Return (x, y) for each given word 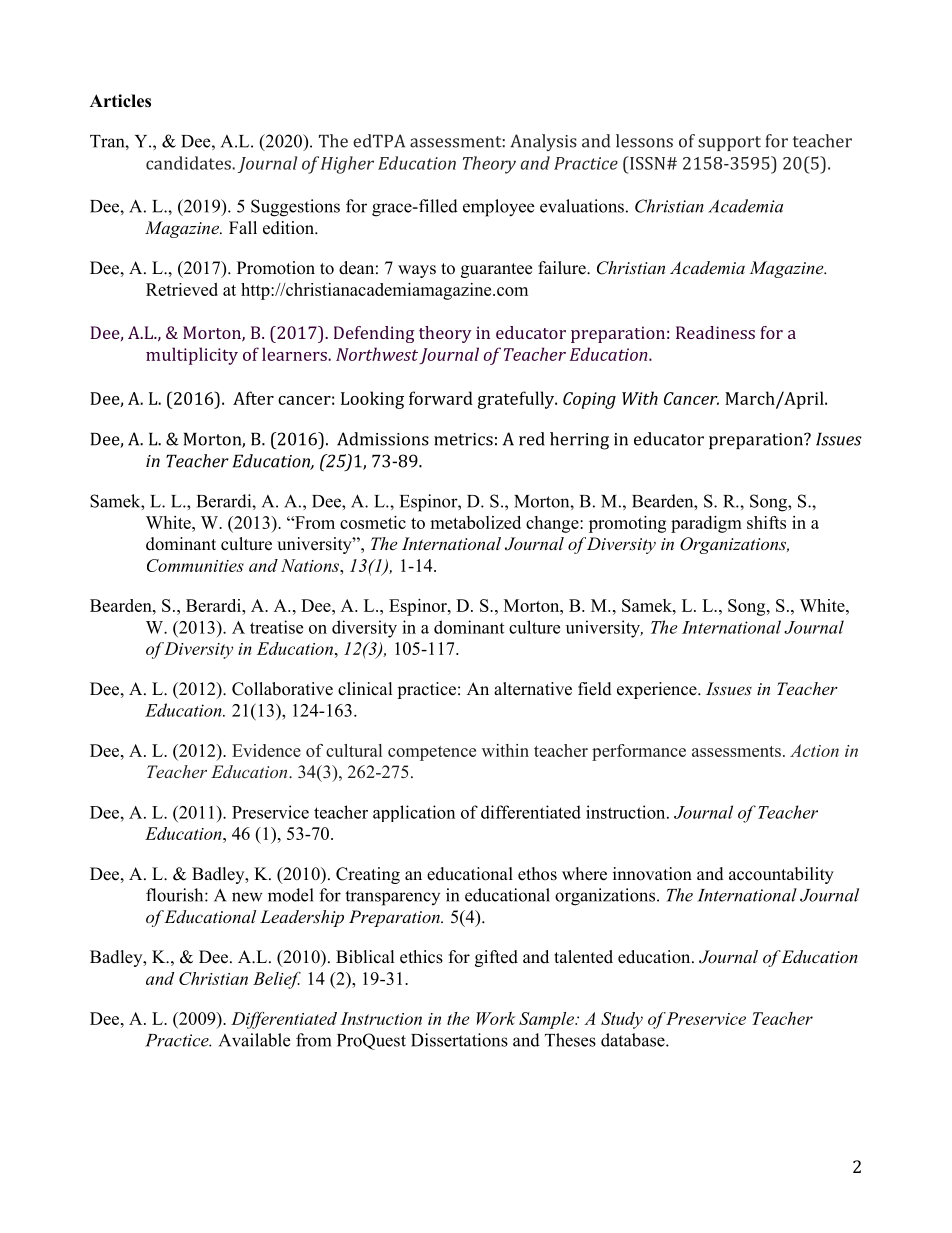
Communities (195, 565)
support (729, 143)
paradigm (706, 524)
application (414, 813)
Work (496, 1018)
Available (254, 1040)
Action (814, 750)
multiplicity (192, 356)
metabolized (475, 522)
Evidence (266, 750)
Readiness (715, 332)
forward (441, 398)
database (634, 1040)
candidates (189, 163)
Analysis (543, 142)
